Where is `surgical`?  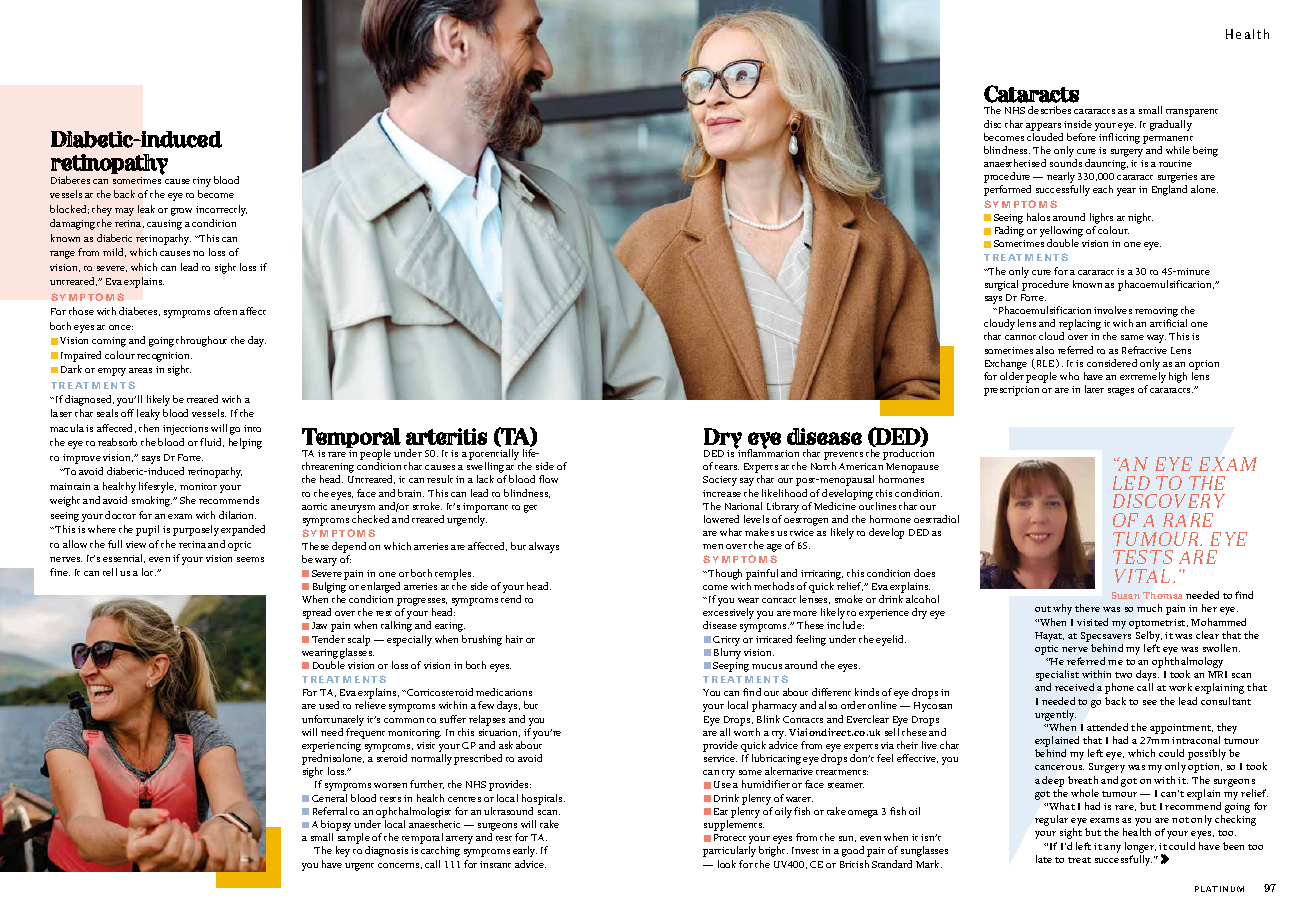 surgical is located at coordinates (1001, 285).
